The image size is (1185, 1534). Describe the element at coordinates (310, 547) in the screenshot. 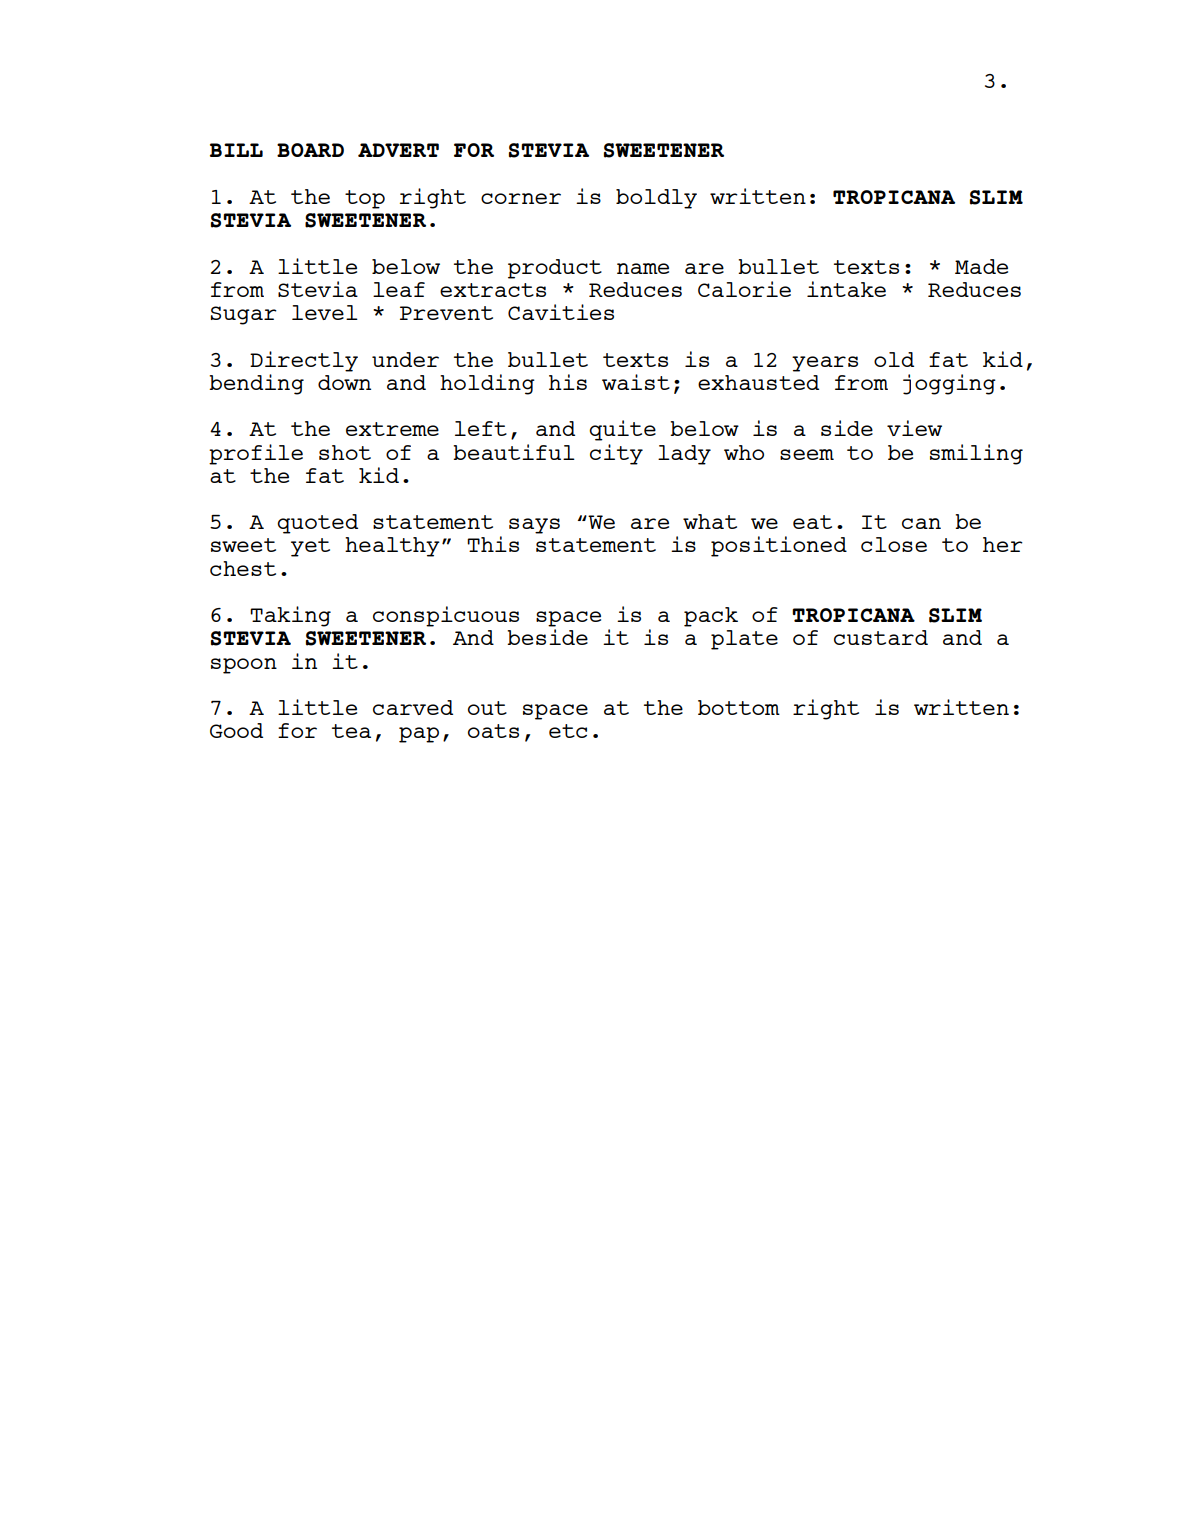

I see `yet` at that location.
